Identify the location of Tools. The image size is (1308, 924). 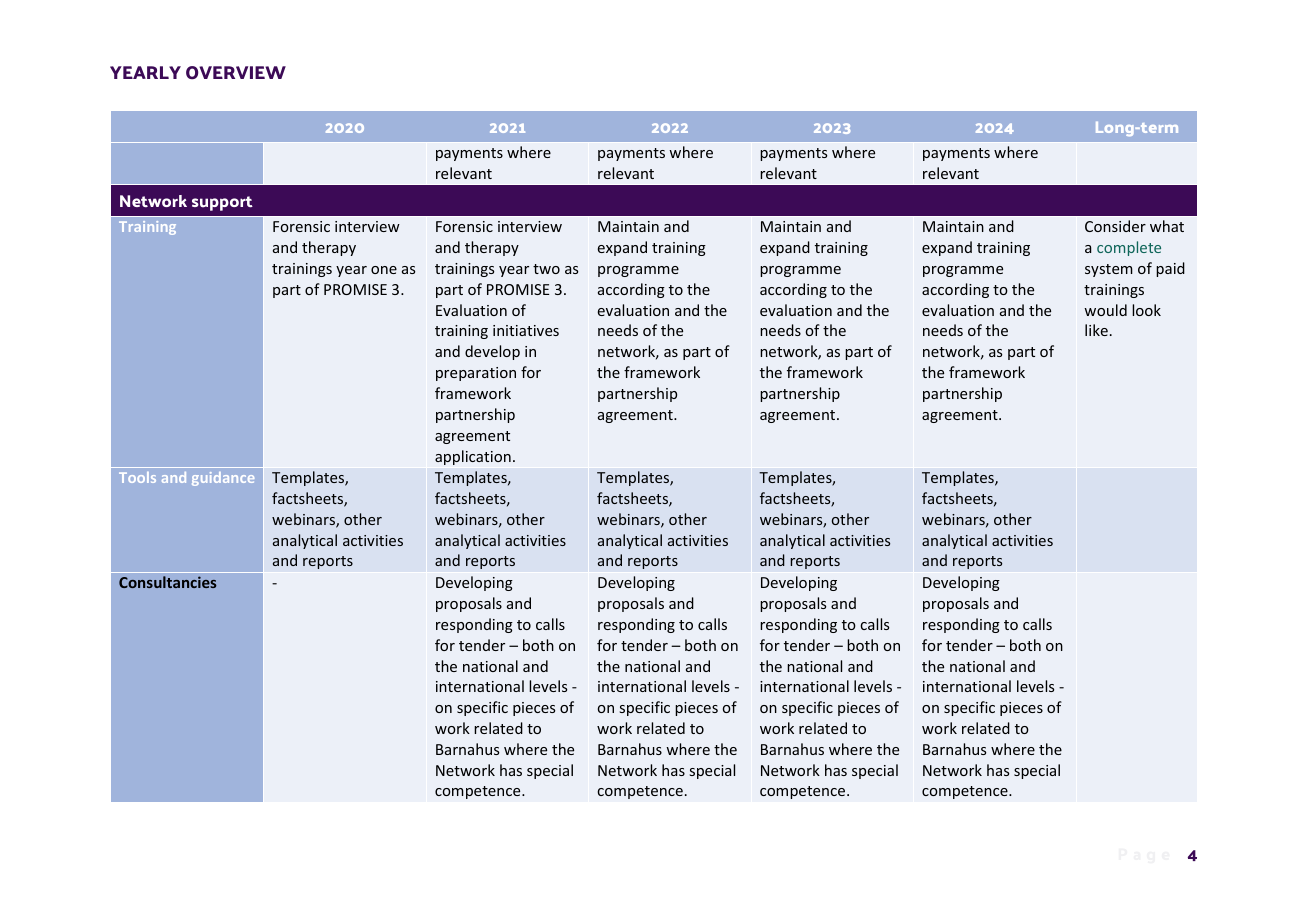
(137, 477).
